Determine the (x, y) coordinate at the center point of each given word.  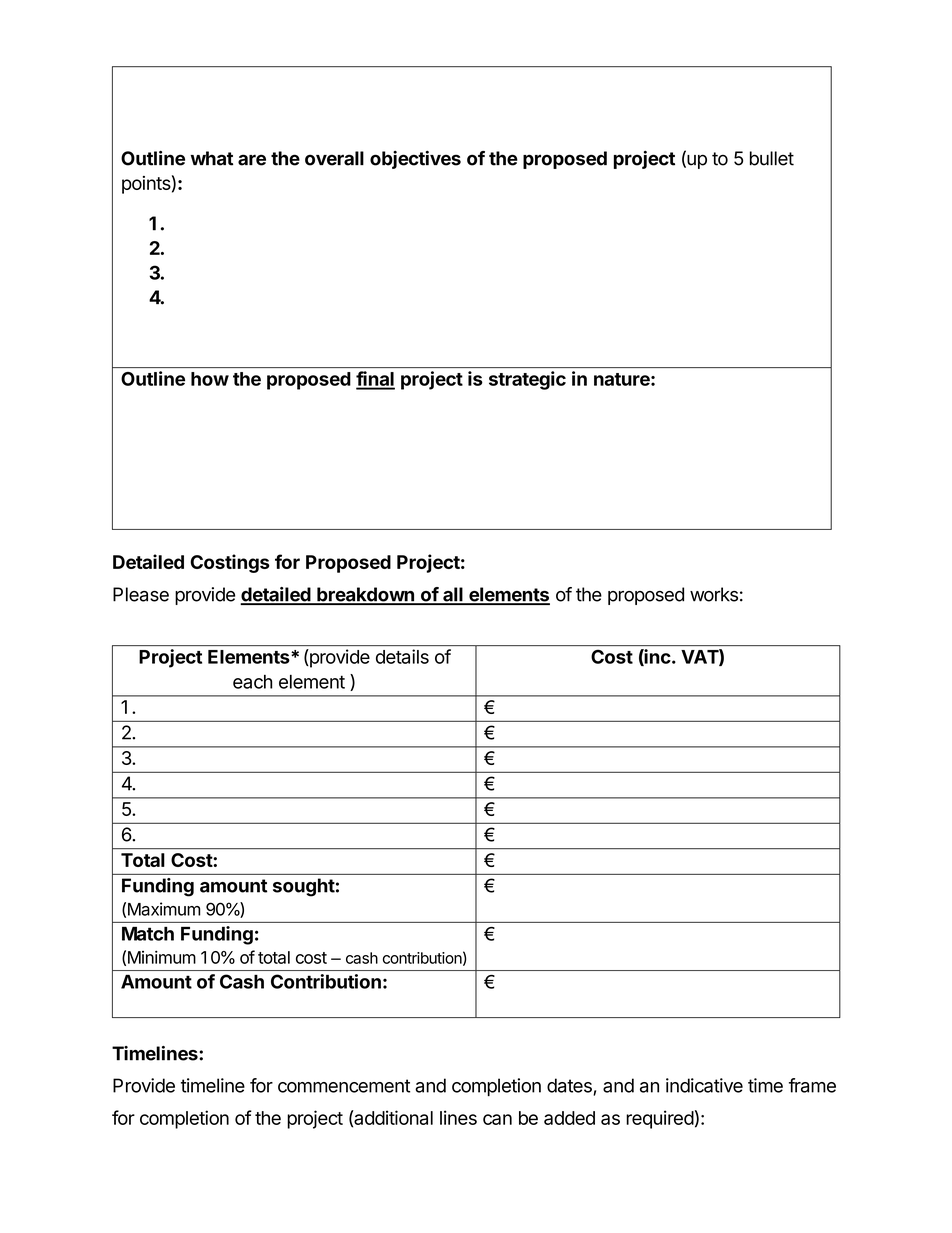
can (497, 1119)
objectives (415, 160)
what (211, 158)
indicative (704, 1085)
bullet (772, 158)
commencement (344, 1086)
